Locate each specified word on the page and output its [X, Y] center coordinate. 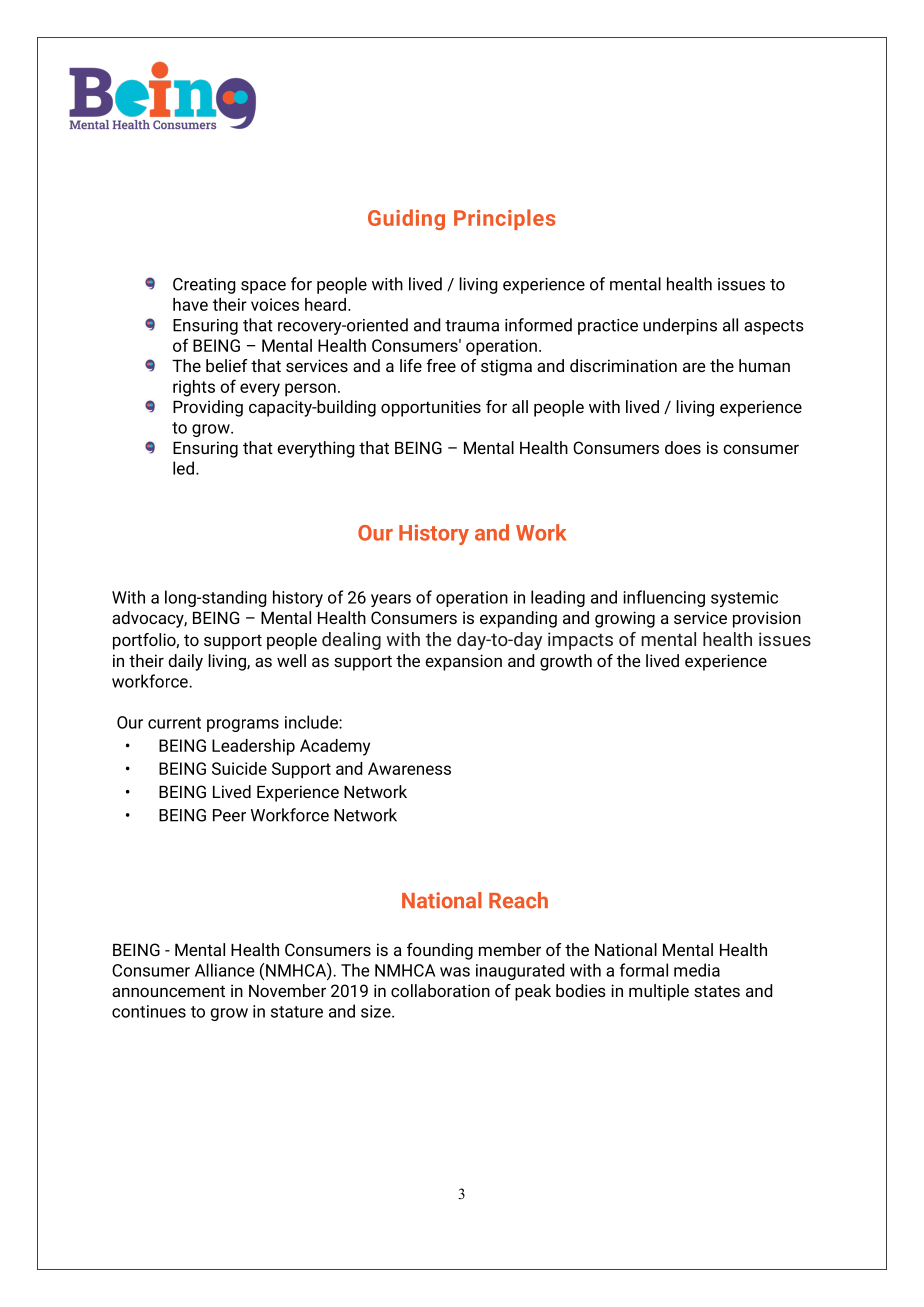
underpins [680, 326]
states [717, 991]
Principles [505, 219]
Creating [204, 286]
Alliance [225, 970]
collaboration [440, 990]
